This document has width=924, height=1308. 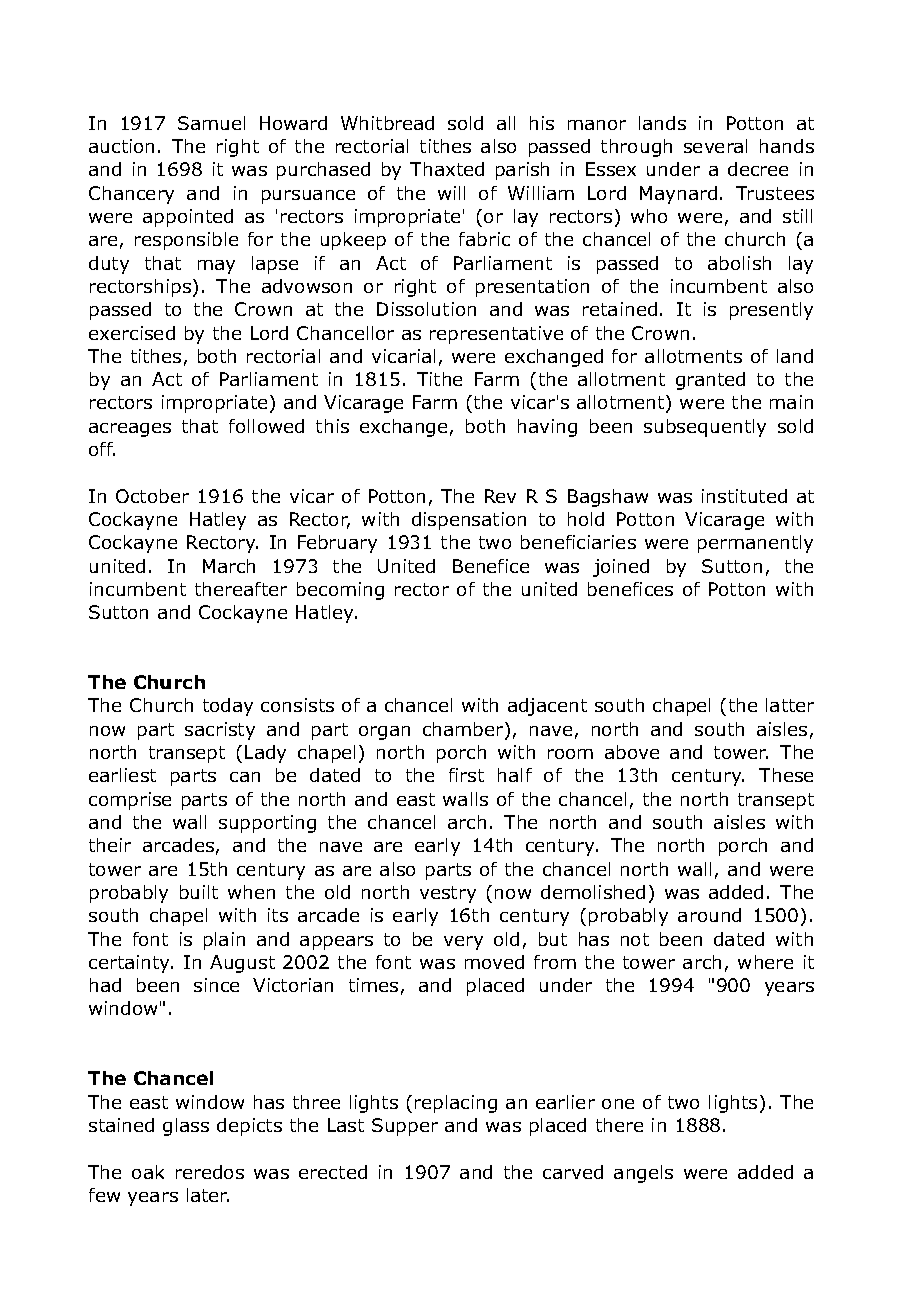 What do you see at coordinates (715, 146) in the document?
I see `several` at bounding box center [715, 146].
